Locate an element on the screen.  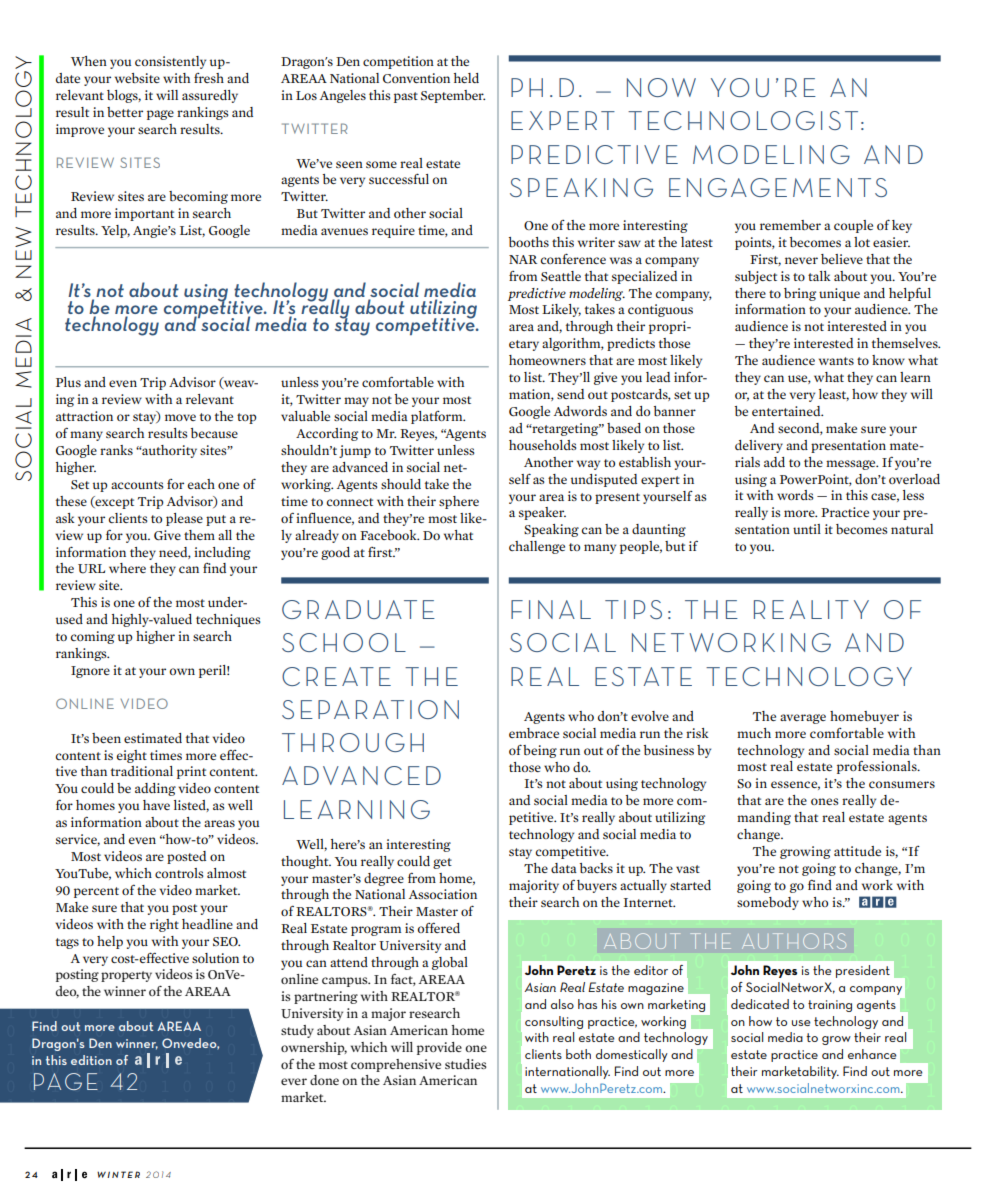
held is located at coordinates (466, 78).
